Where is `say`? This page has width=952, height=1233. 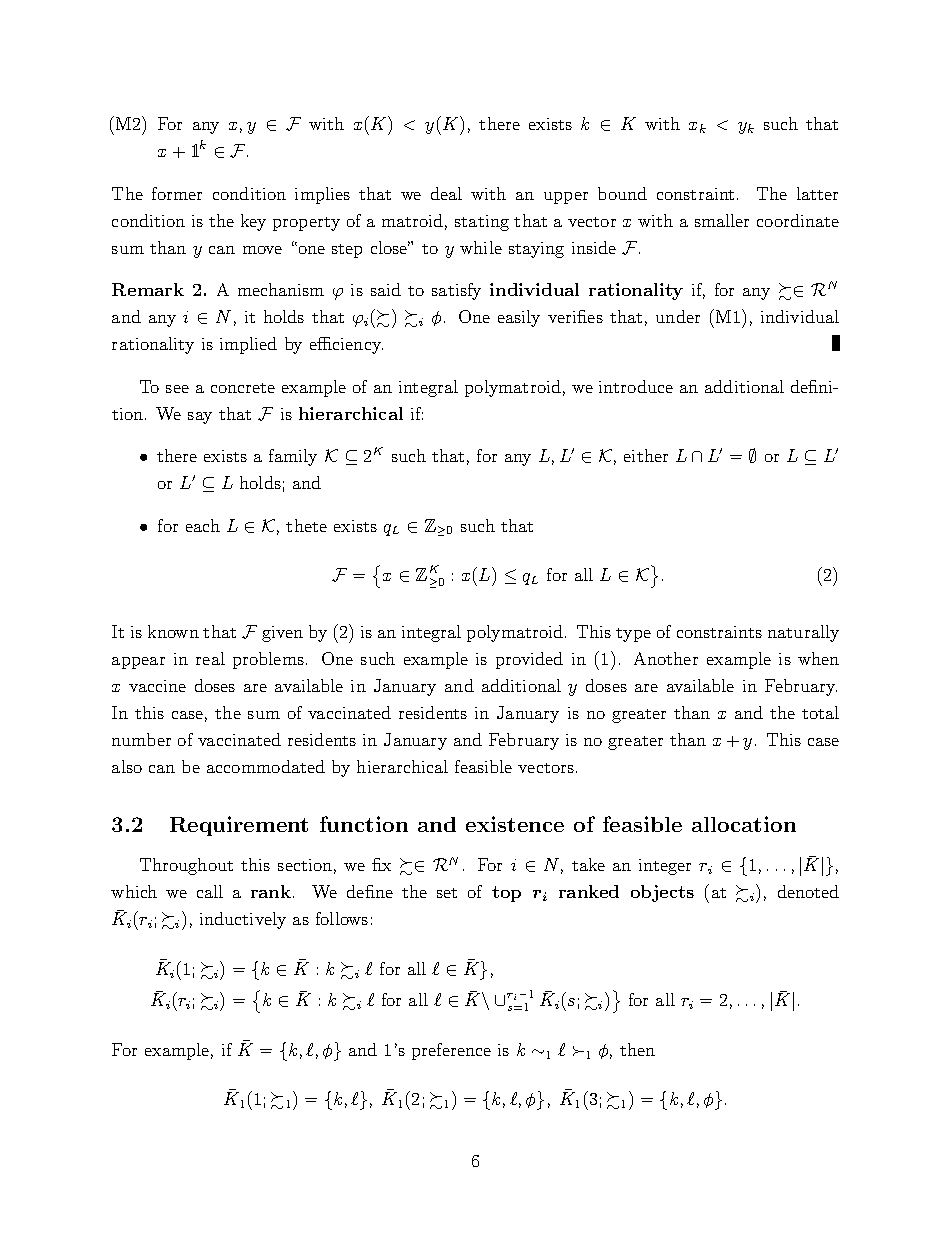
say is located at coordinates (200, 418).
